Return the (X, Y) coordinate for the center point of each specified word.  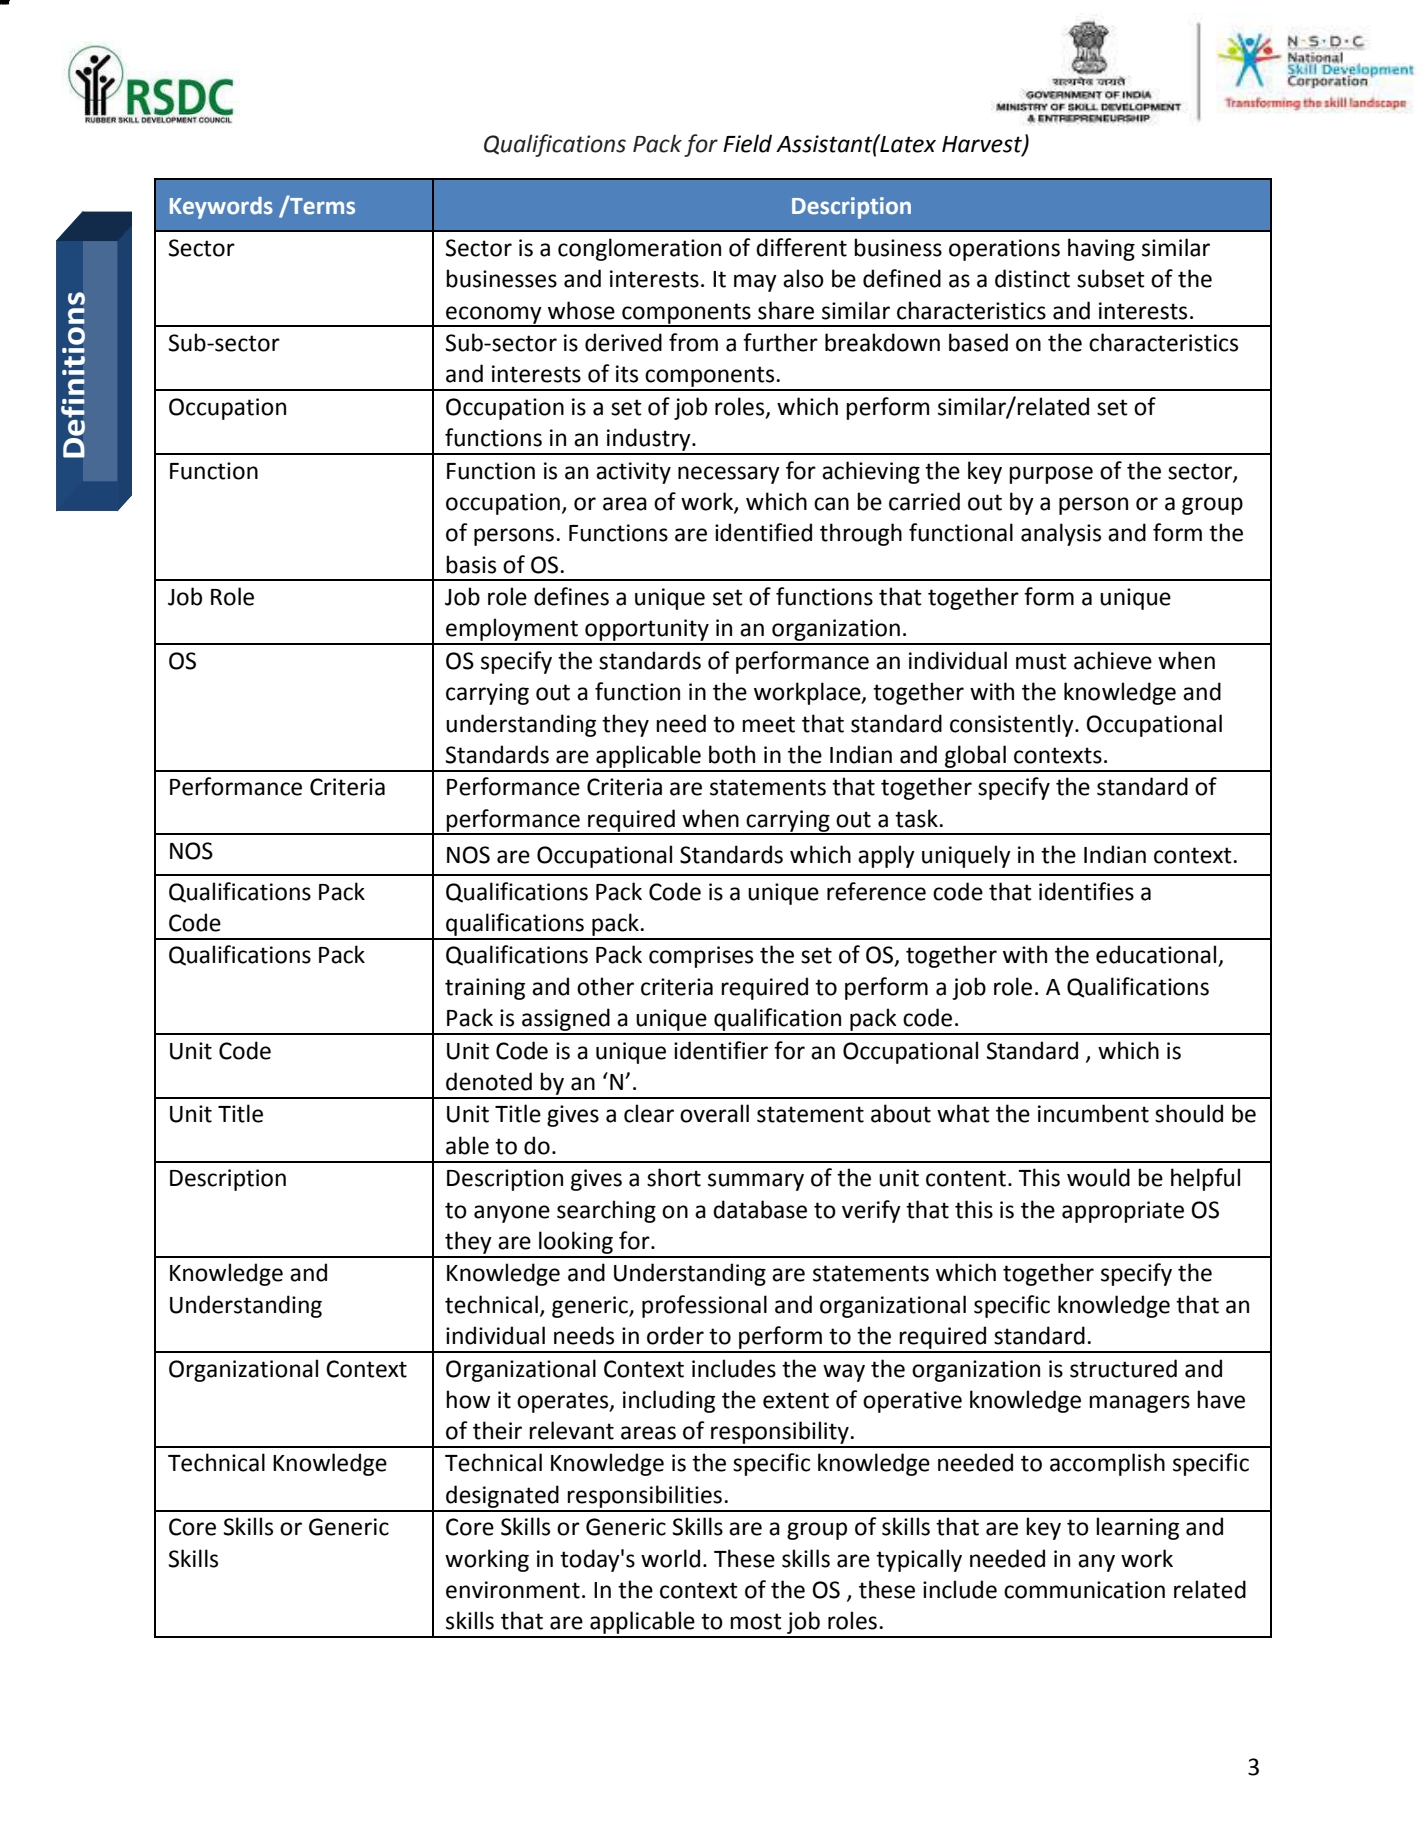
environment (513, 1590)
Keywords (221, 208)
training (485, 989)
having (1101, 249)
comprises (701, 957)
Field (747, 143)
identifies (1086, 891)
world (670, 1558)
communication (1084, 1590)
